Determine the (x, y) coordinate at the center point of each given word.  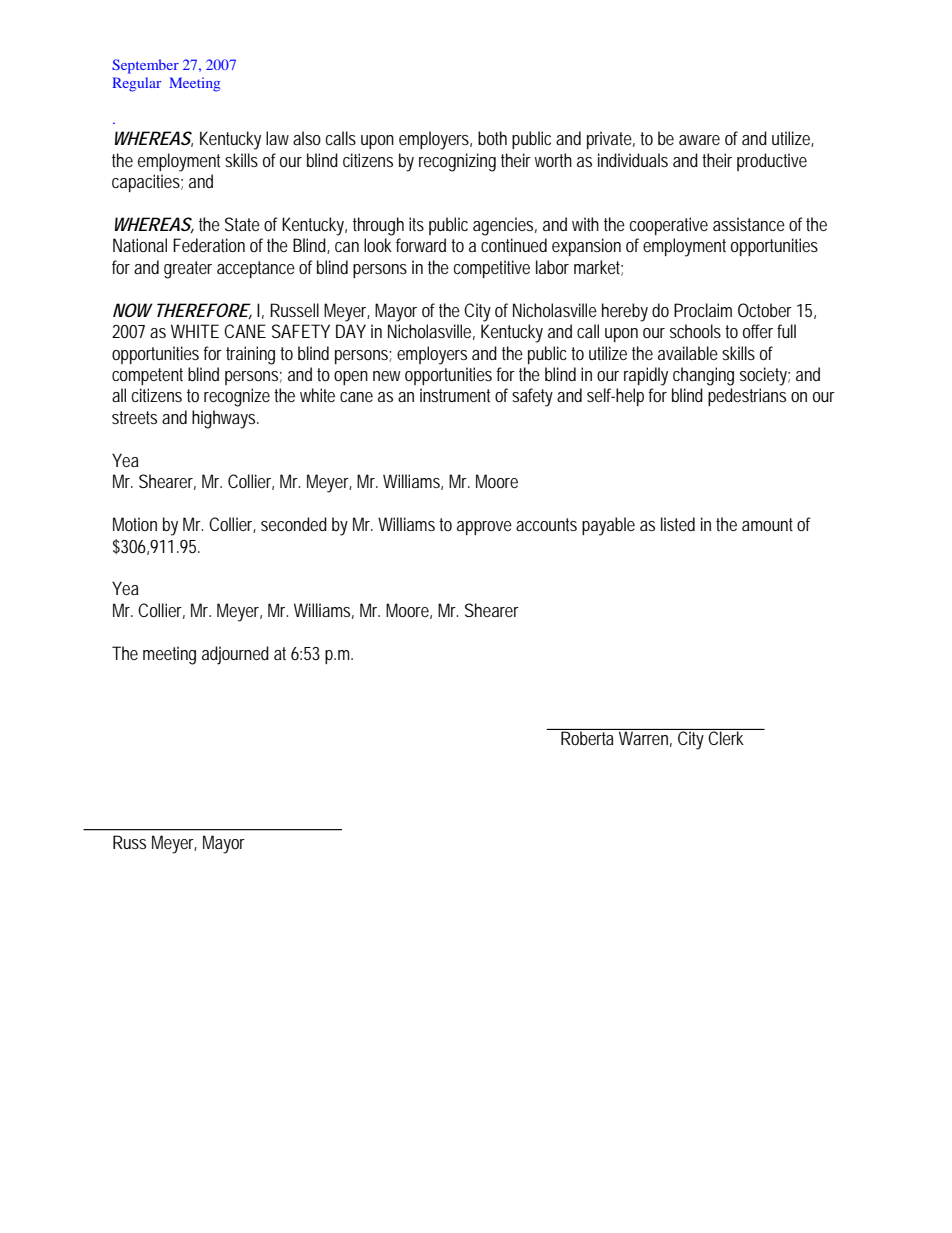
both (492, 138)
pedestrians (747, 397)
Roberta (587, 738)
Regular (136, 84)
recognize (237, 397)
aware (699, 140)
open (351, 378)
